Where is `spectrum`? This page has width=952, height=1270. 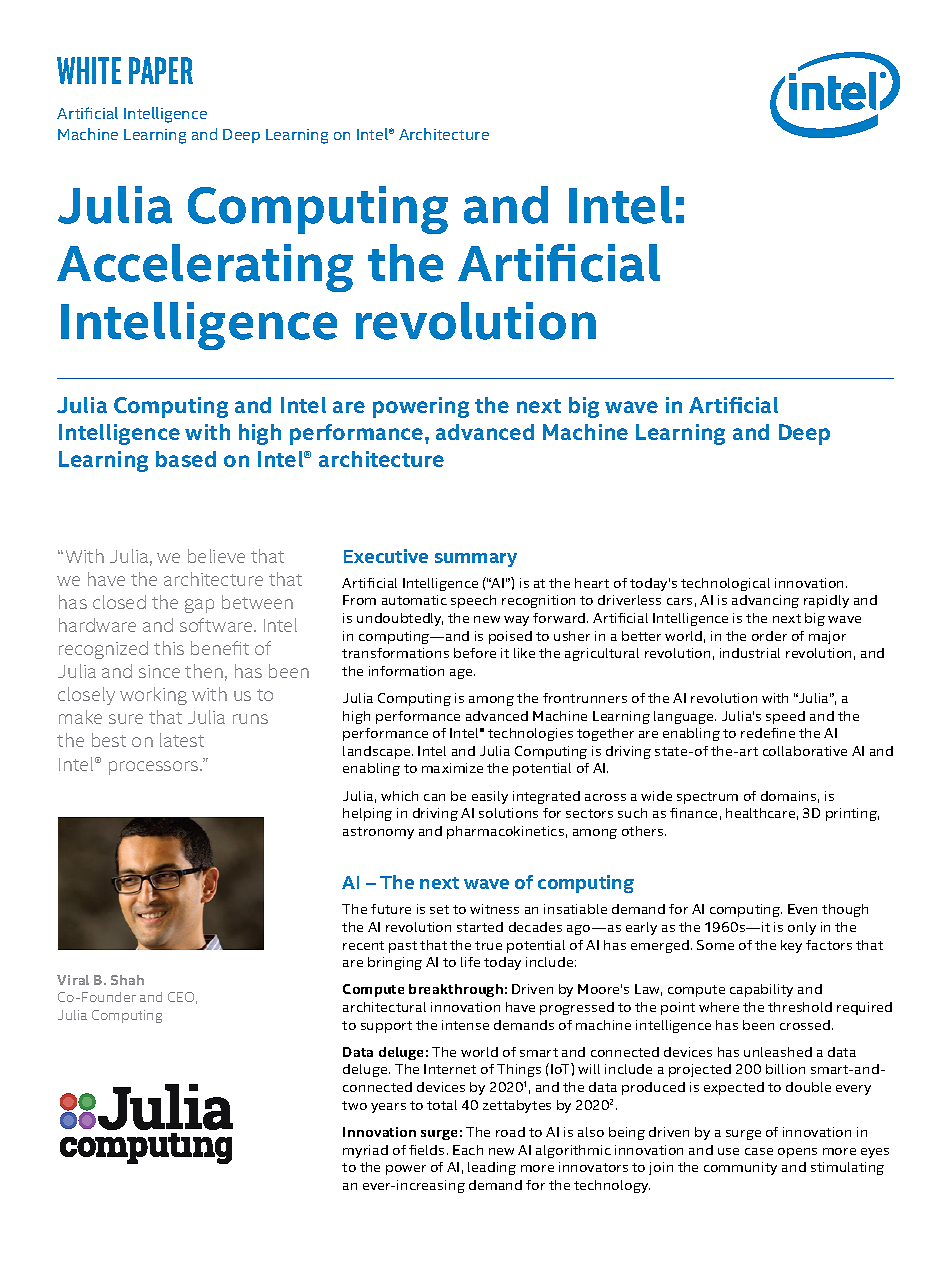 spectrum is located at coordinates (707, 798).
